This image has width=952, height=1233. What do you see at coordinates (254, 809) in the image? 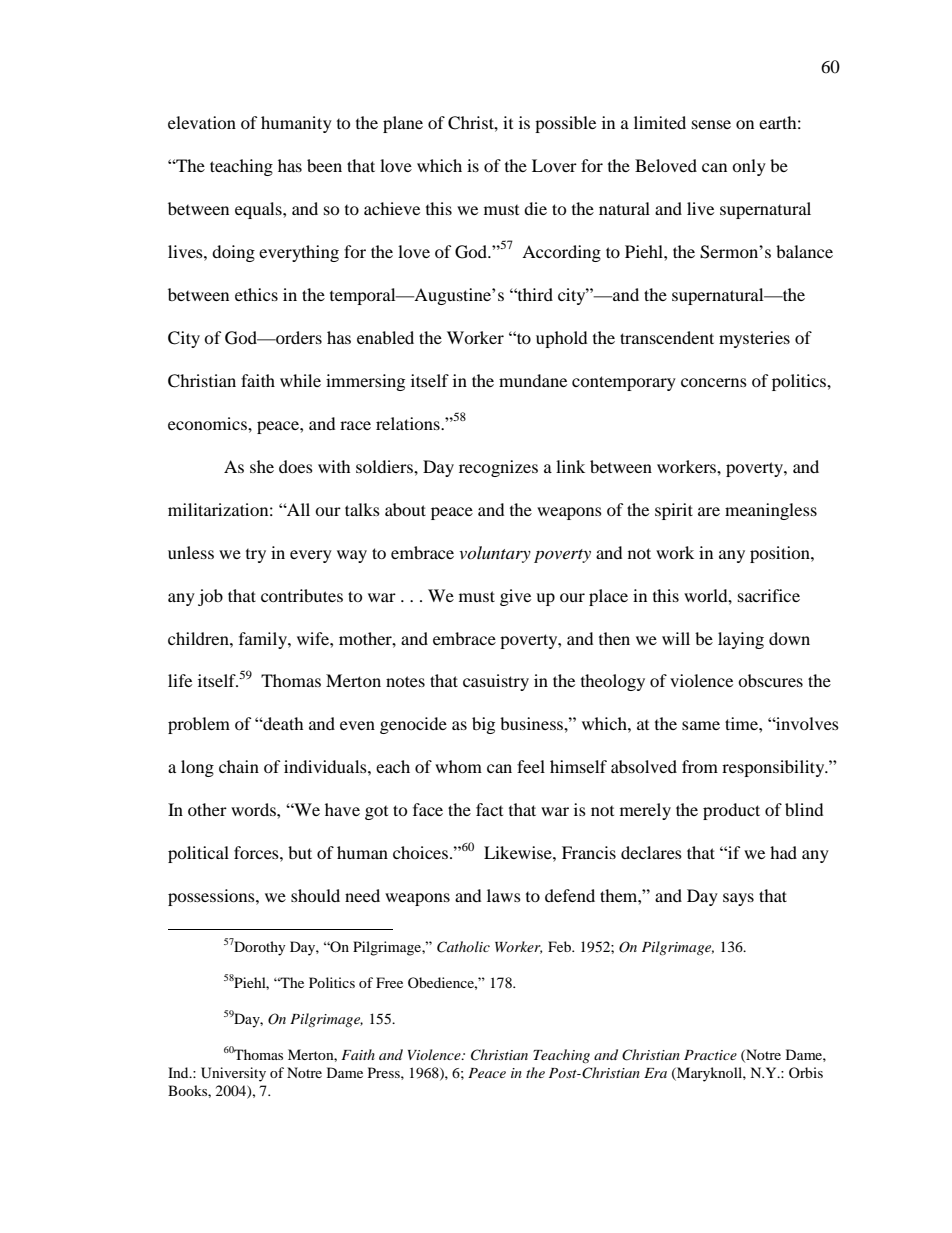
I see `words` at bounding box center [254, 809].
